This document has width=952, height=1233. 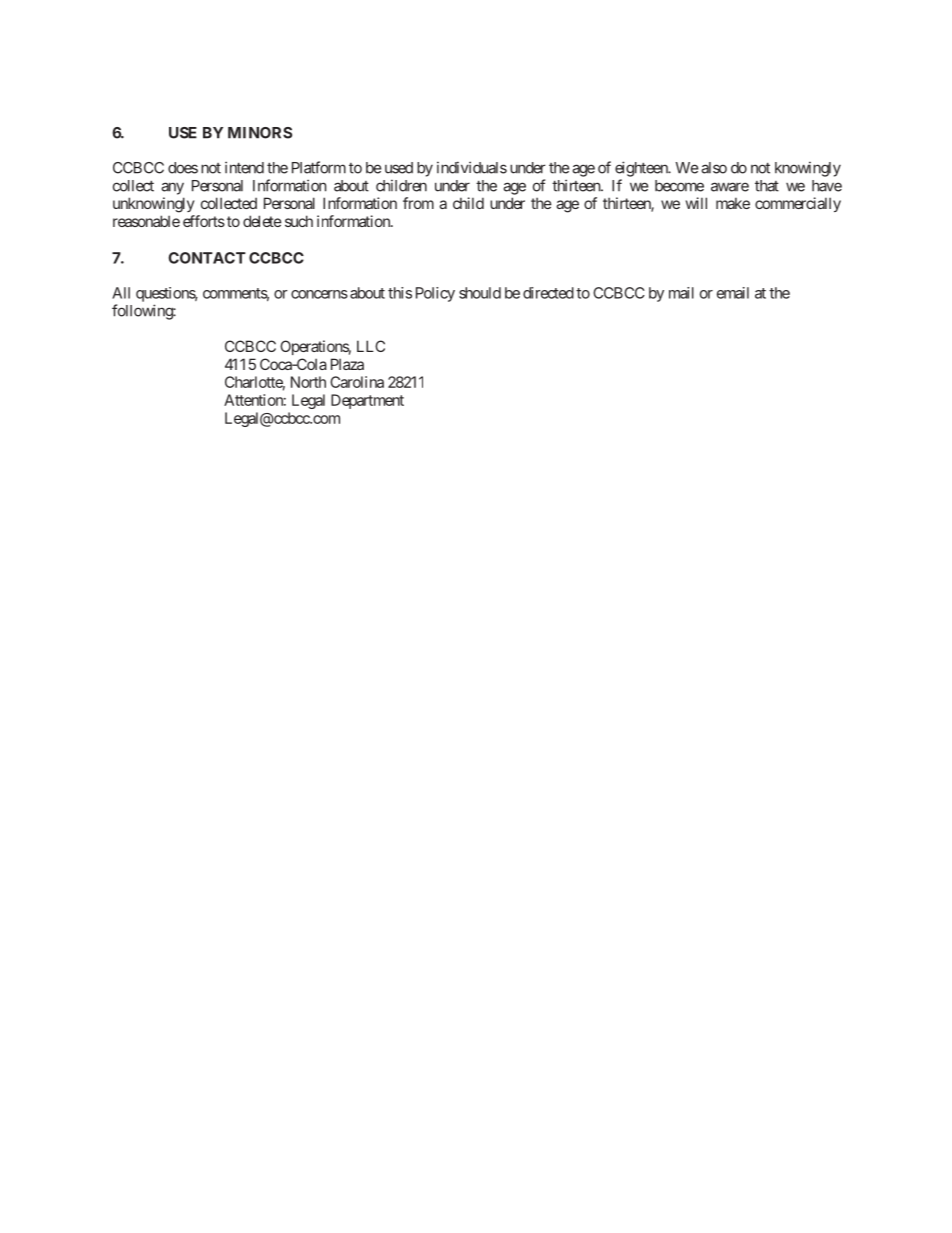 I want to click on efforts, so click(x=204, y=221).
